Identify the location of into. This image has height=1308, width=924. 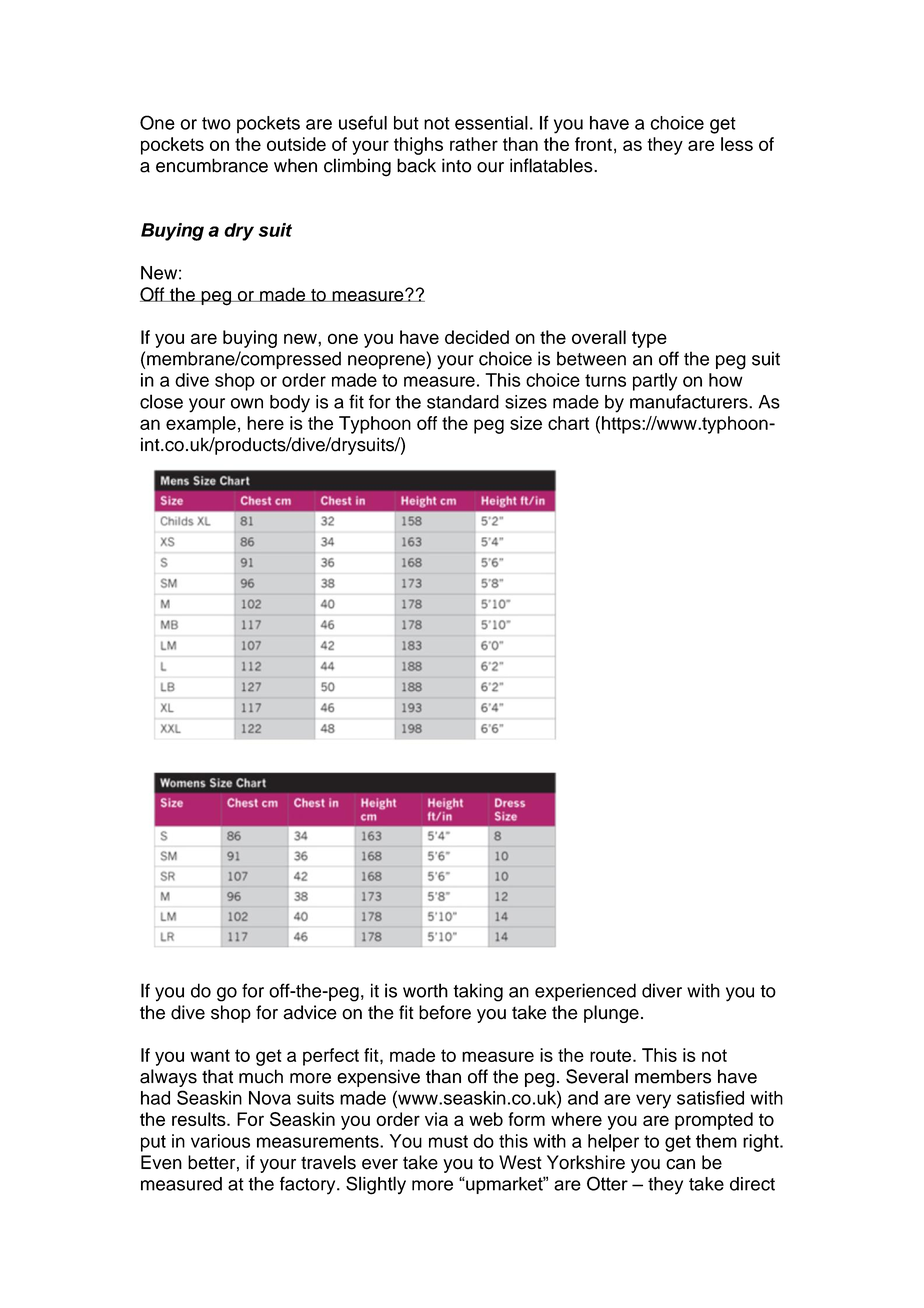
(456, 165).
